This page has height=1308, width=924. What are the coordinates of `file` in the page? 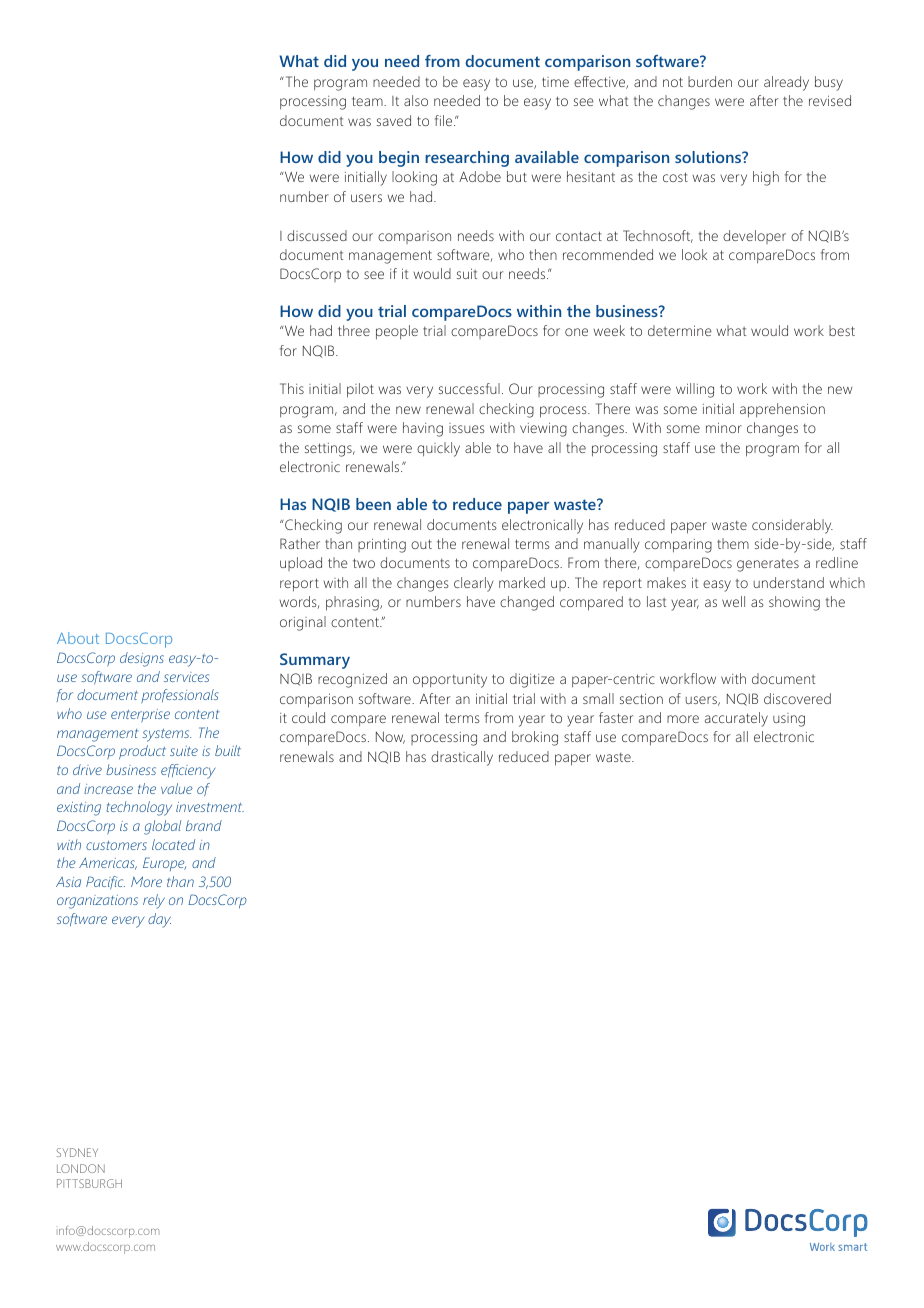 It's located at (445, 120).
